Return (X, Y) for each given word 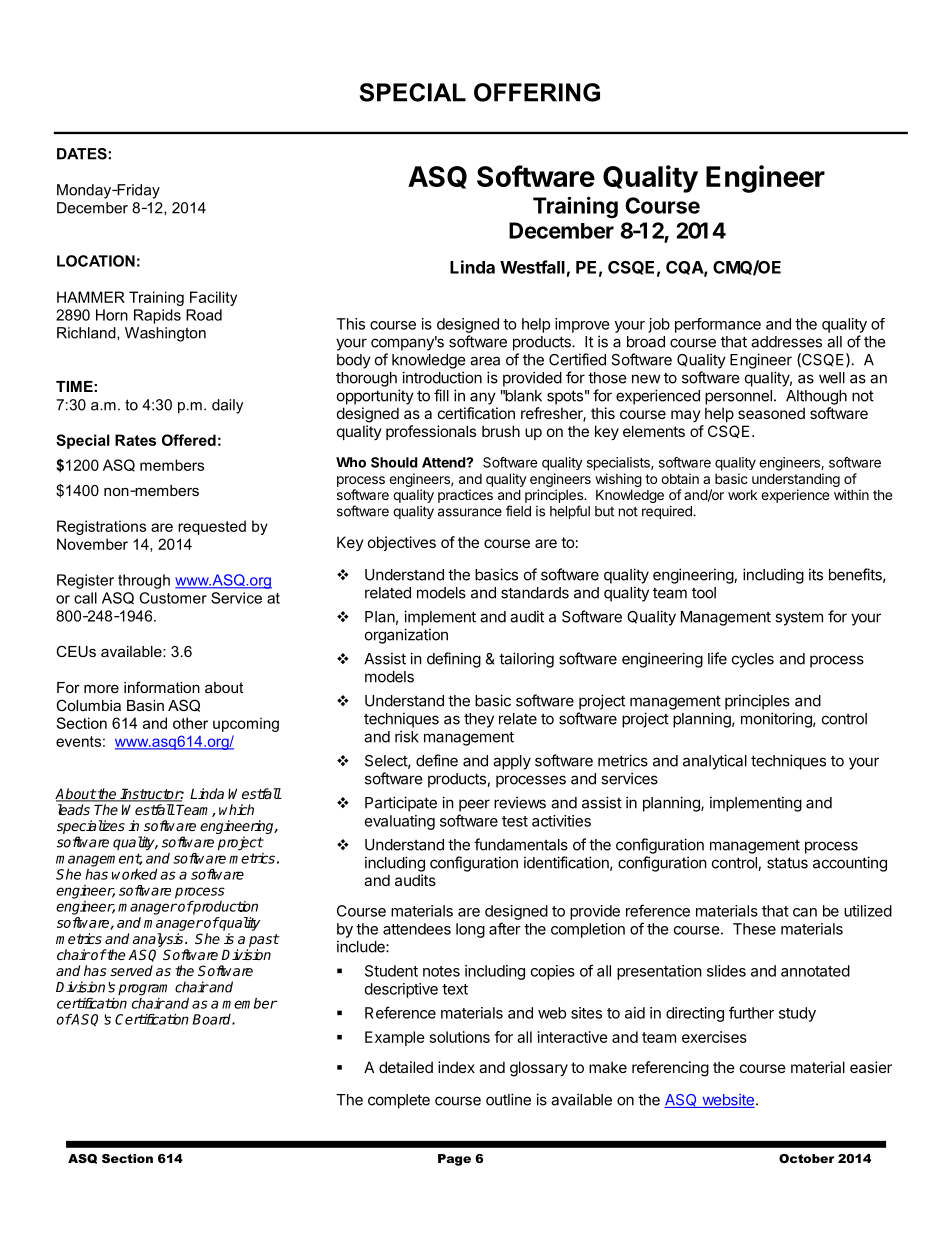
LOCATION (96, 261)
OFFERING (537, 92)
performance (718, 325)
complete (399, 1101)
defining (454, 660)
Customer (173, 598)
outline (508, 1099)
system (799, 619)
